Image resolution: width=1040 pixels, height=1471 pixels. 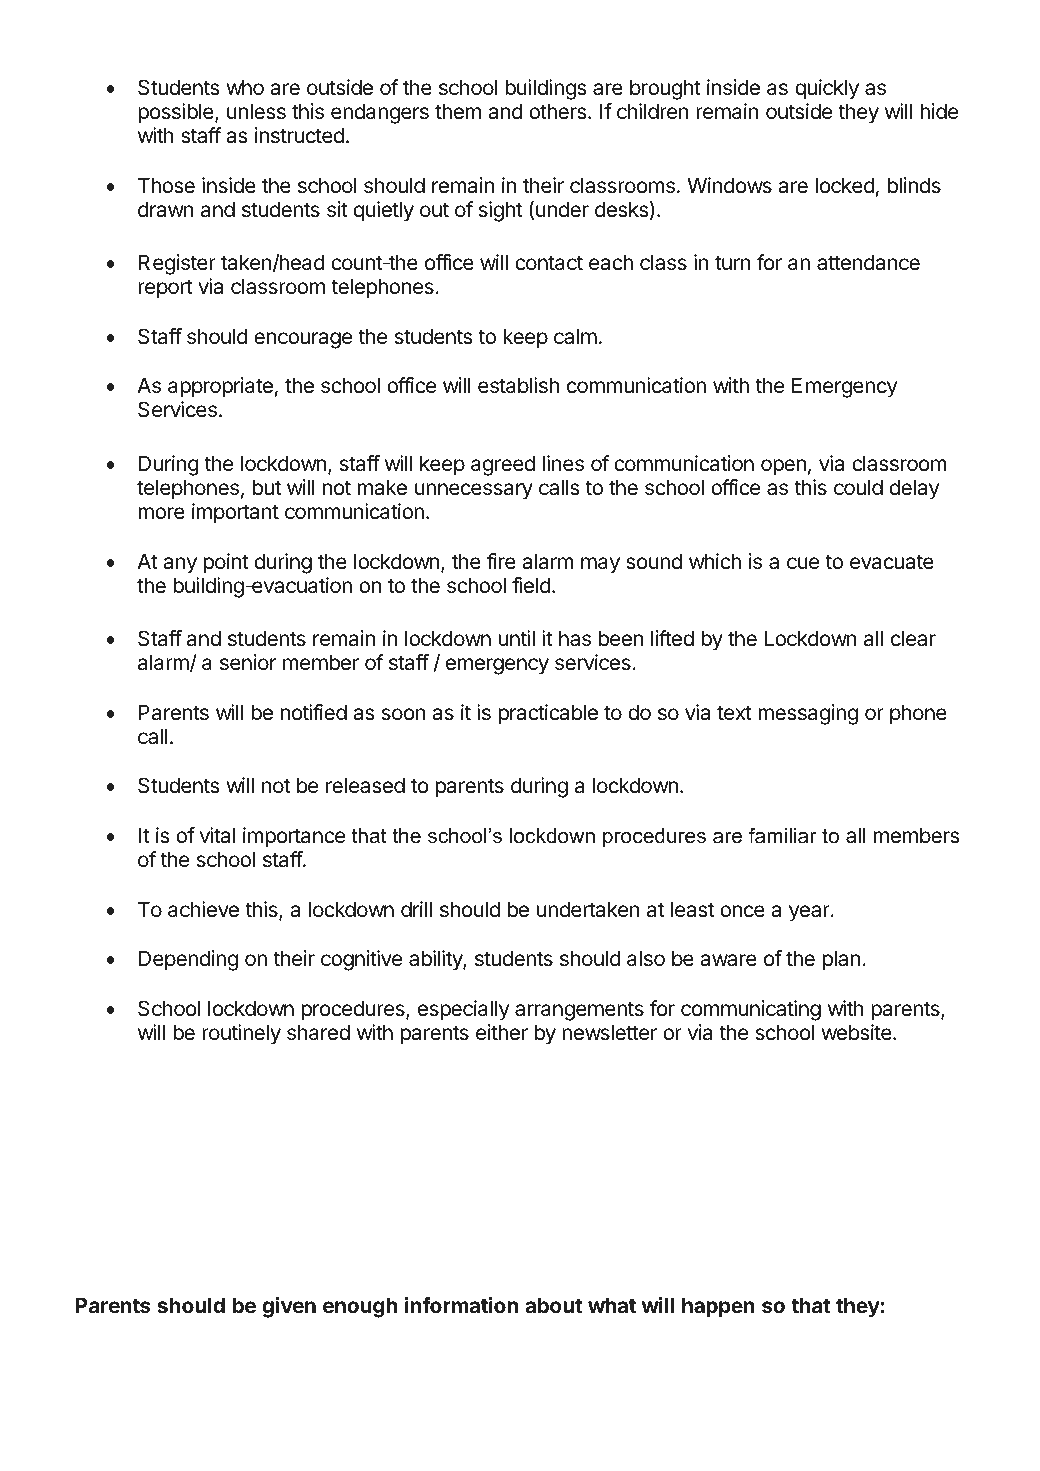 I want to click on unless, so click(x=256, y=111).
